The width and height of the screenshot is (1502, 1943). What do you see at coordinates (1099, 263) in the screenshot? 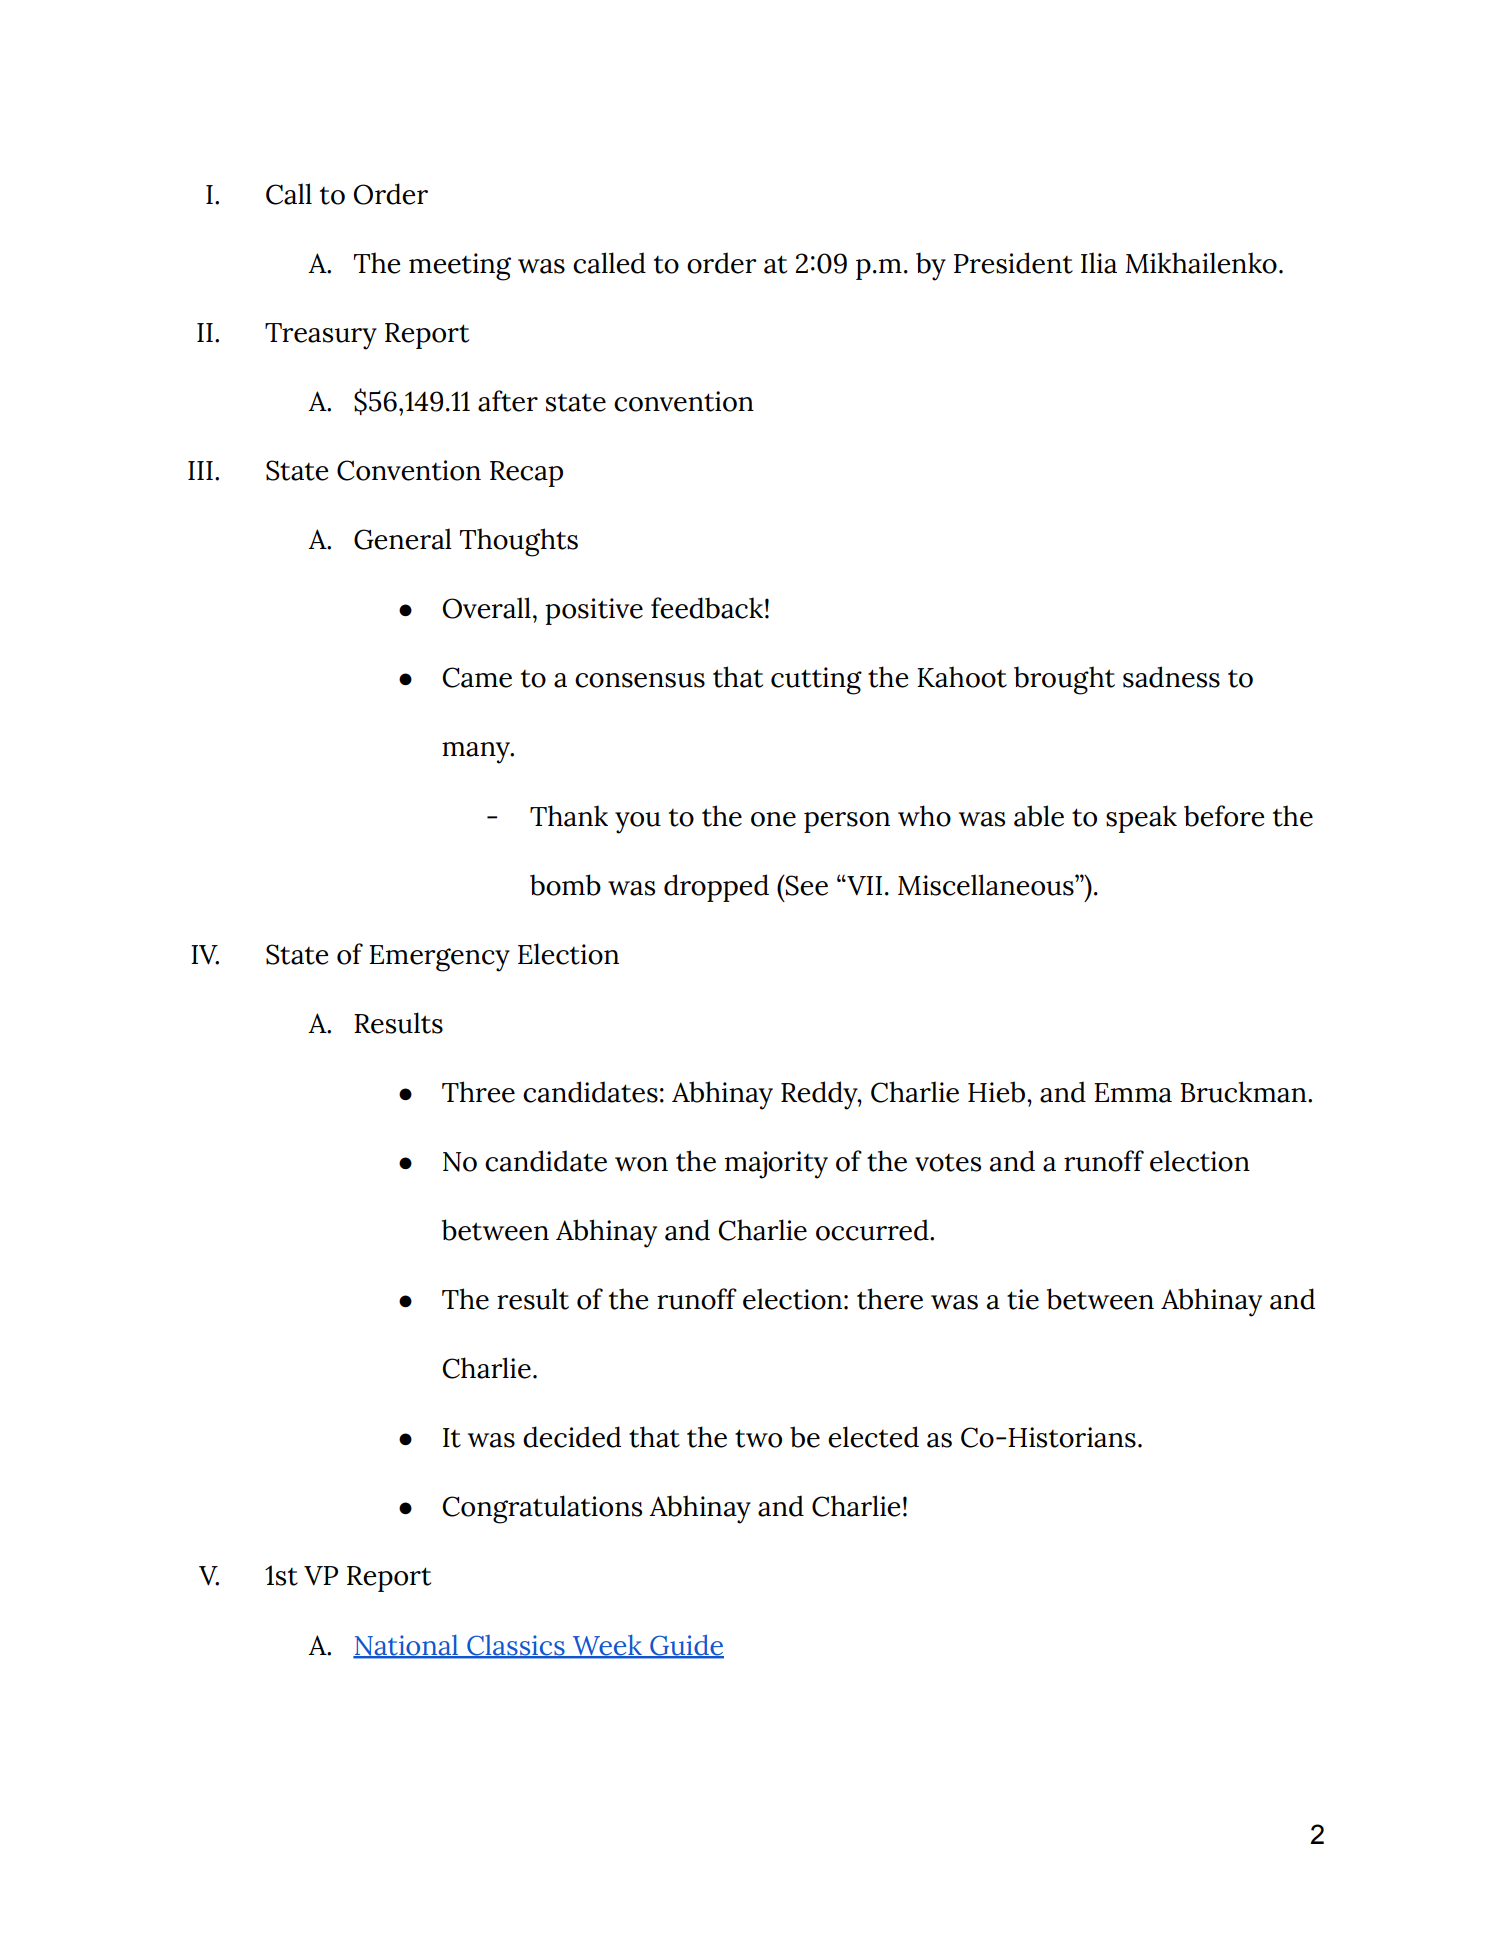
I see `Ilia` at bounding box center [1099, 263].
